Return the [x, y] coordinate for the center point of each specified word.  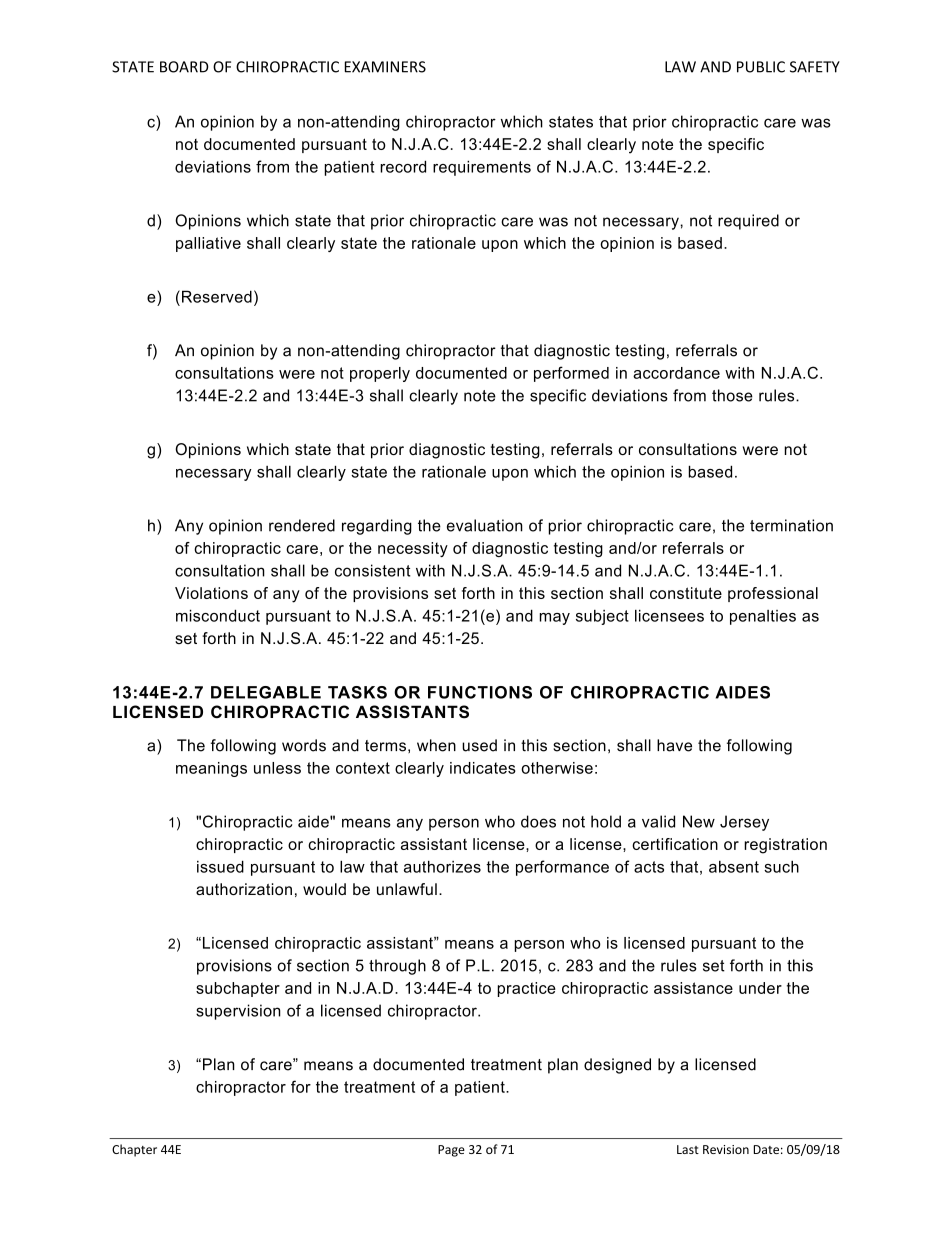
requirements [482, 168]
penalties [763, 617]
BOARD [184, 67]
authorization [244, 889]
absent [734, 867]
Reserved [217, 296]
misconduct [218, 615]
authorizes [442, 866]
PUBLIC [761, 67]
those [732, 395]
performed [571, 374]
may [555, 619]
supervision [238, 1012]
